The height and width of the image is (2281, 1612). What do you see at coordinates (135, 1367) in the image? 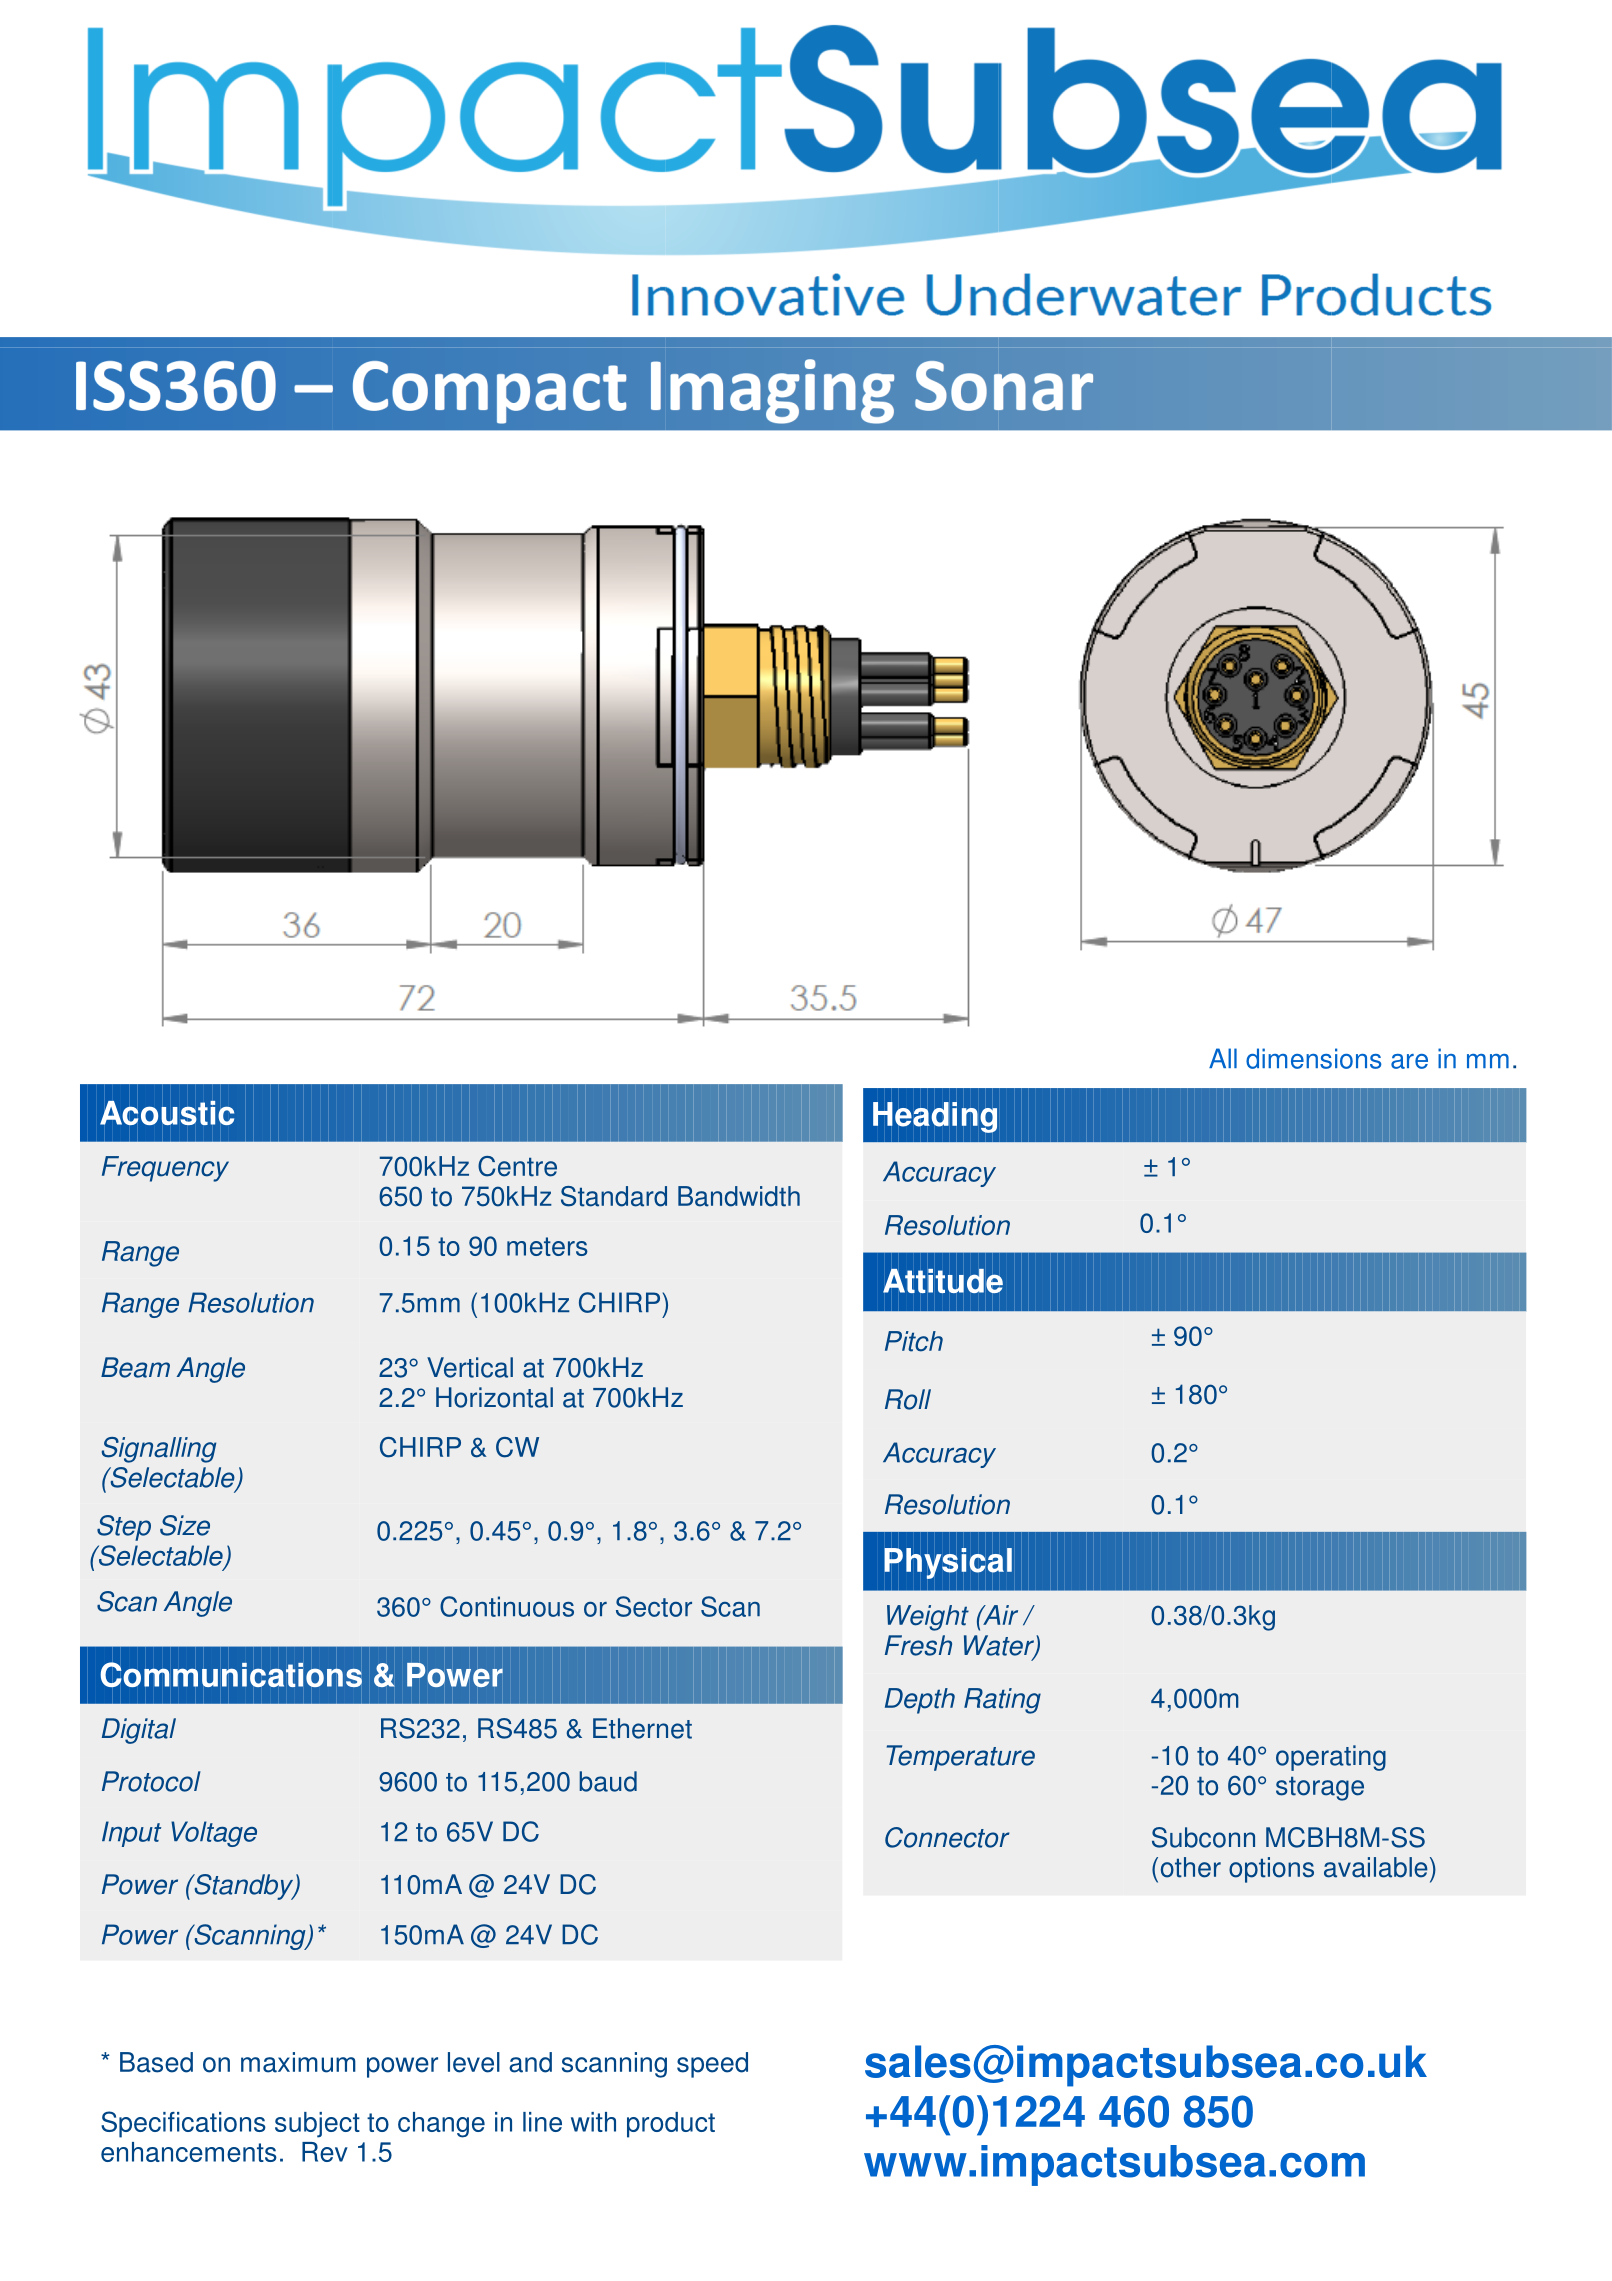
I see `Beam` at bounding box center [135, 1367].
